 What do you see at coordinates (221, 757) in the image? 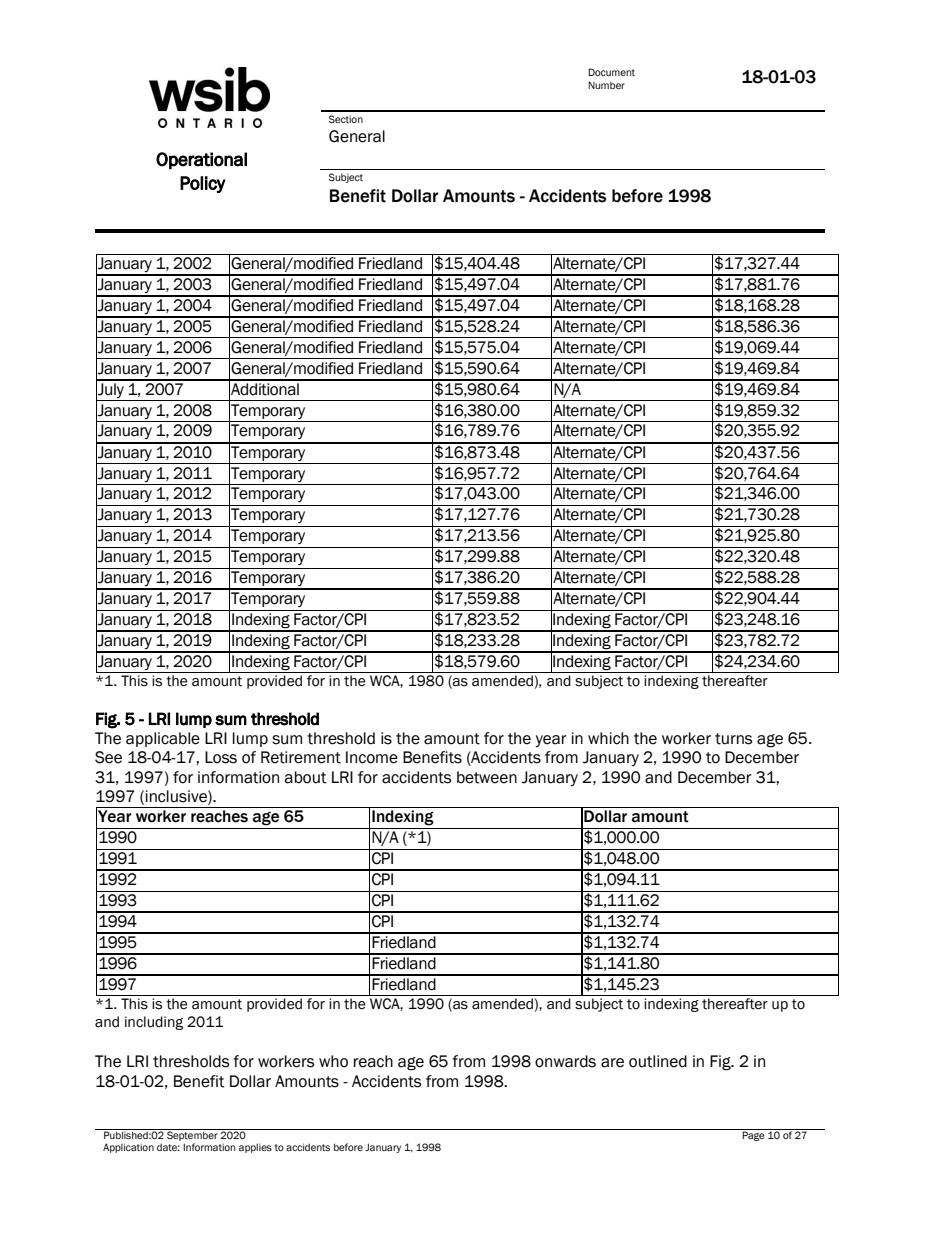
I see `Loss` at bounding box center [221, 757].
